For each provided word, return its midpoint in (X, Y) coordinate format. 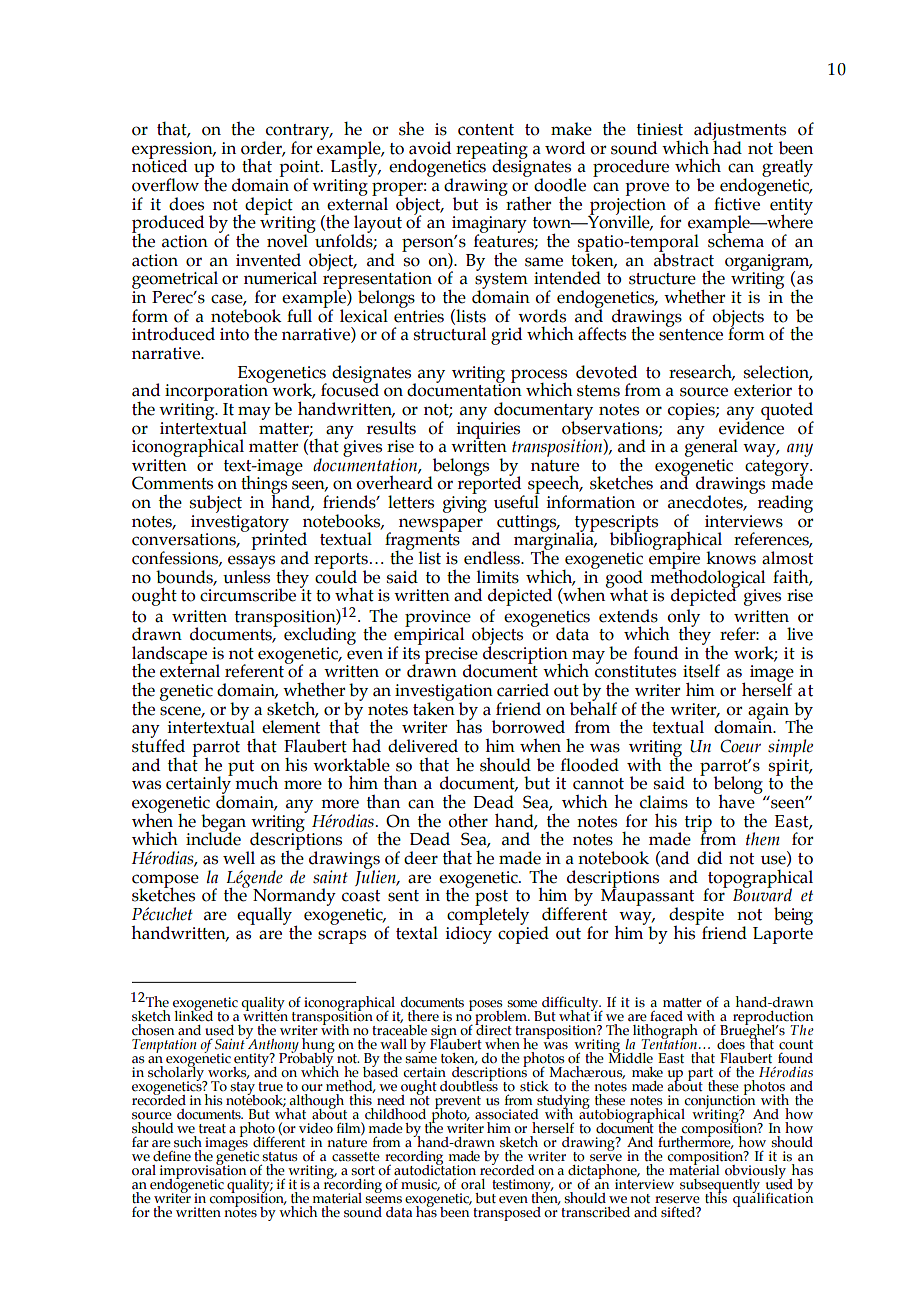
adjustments (740, 132)
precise (451, 656)
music (420, 1185)
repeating (492, 151)
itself (701, 671)
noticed (159, 165)
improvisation (203, 1172)
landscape (169, 656)
